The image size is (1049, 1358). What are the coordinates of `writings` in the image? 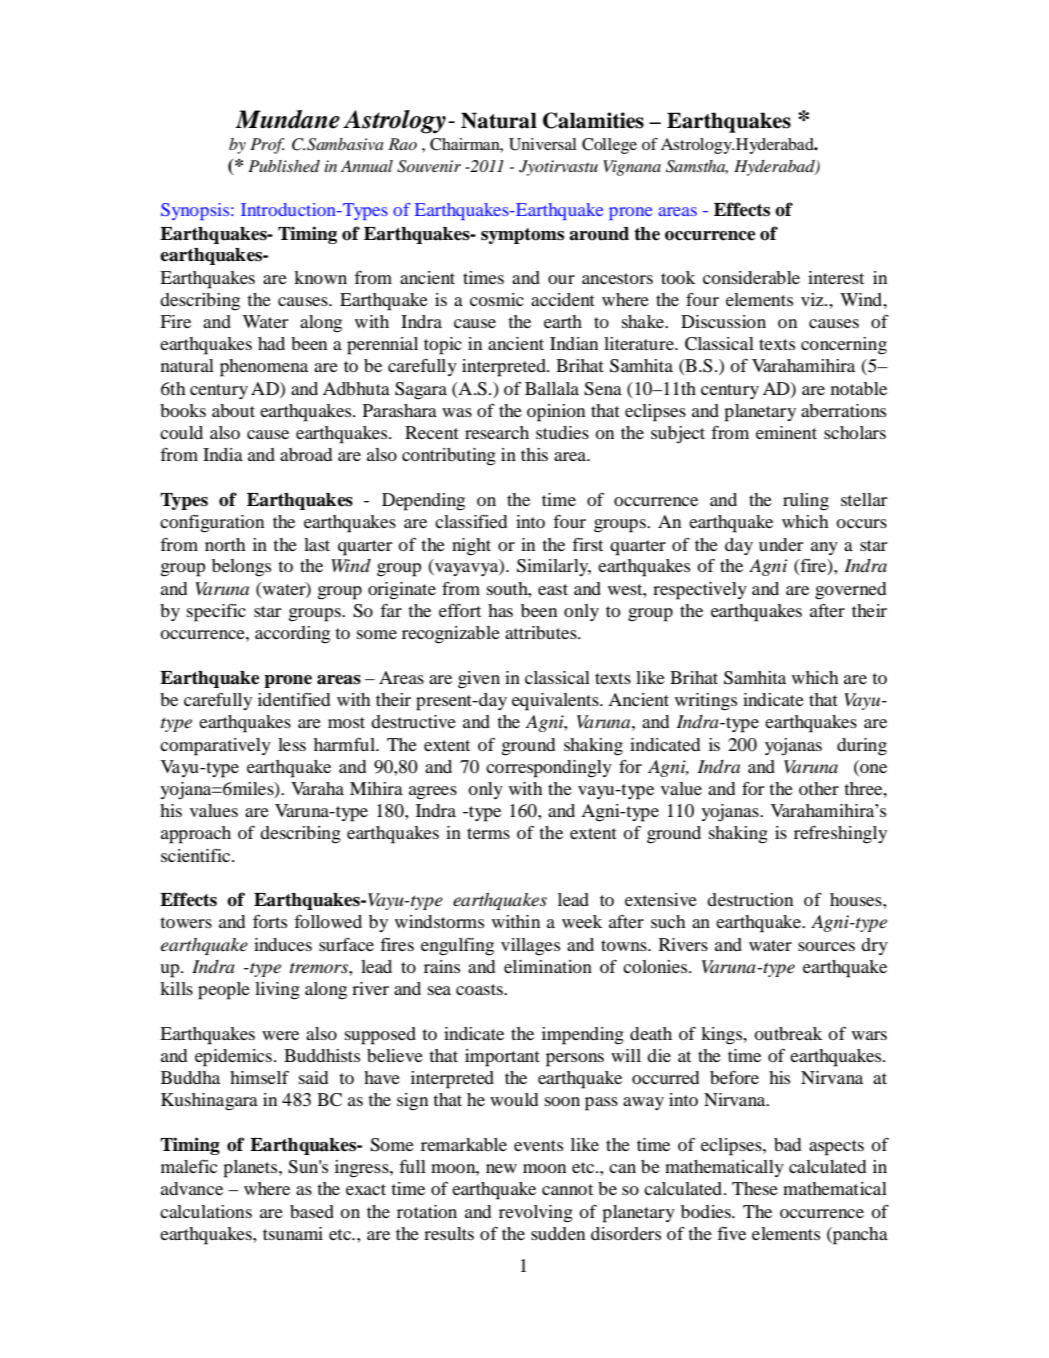 It's located at (706, 702).
